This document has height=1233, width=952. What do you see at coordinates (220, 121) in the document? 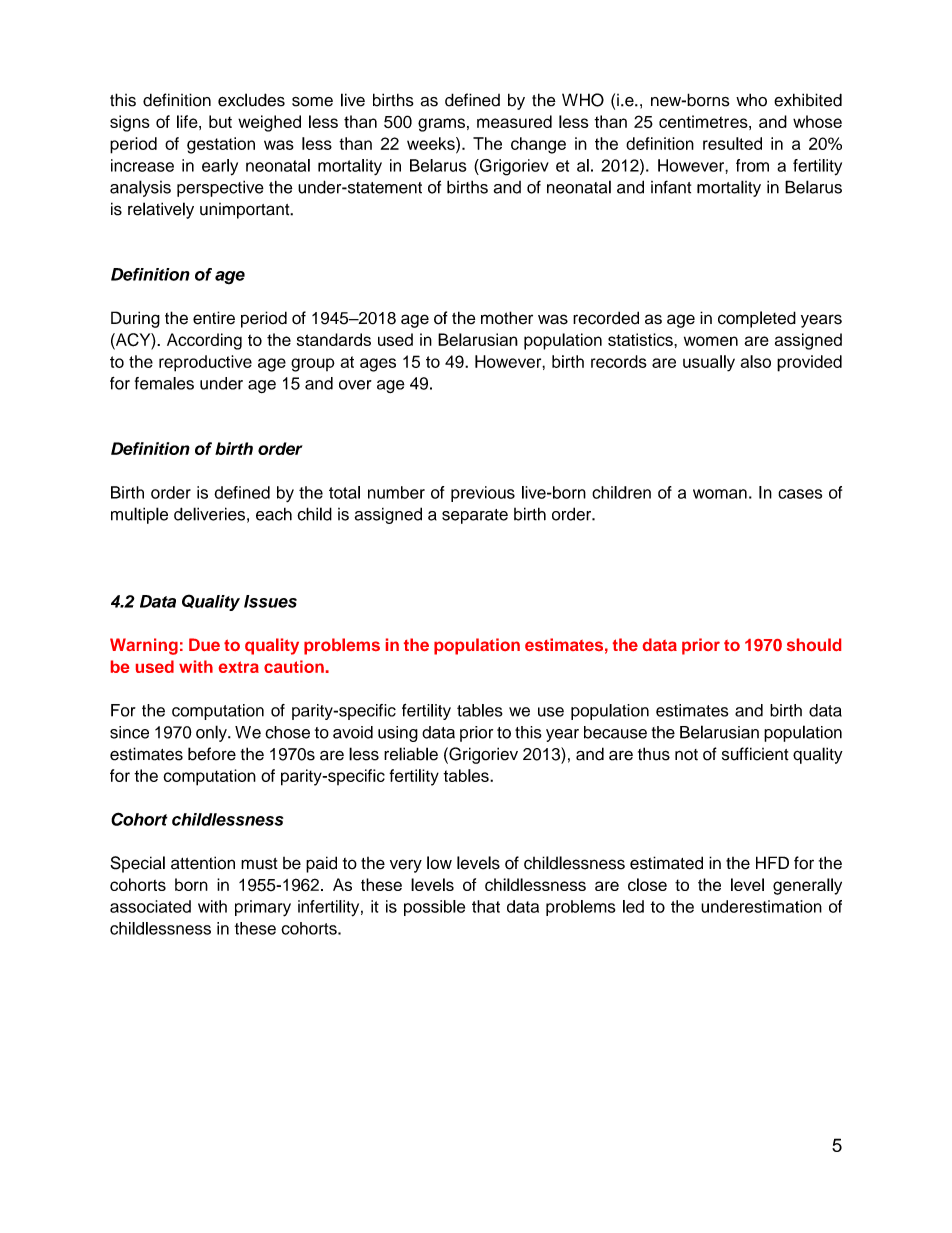
I see `but` at bounding box center [220, 121].
